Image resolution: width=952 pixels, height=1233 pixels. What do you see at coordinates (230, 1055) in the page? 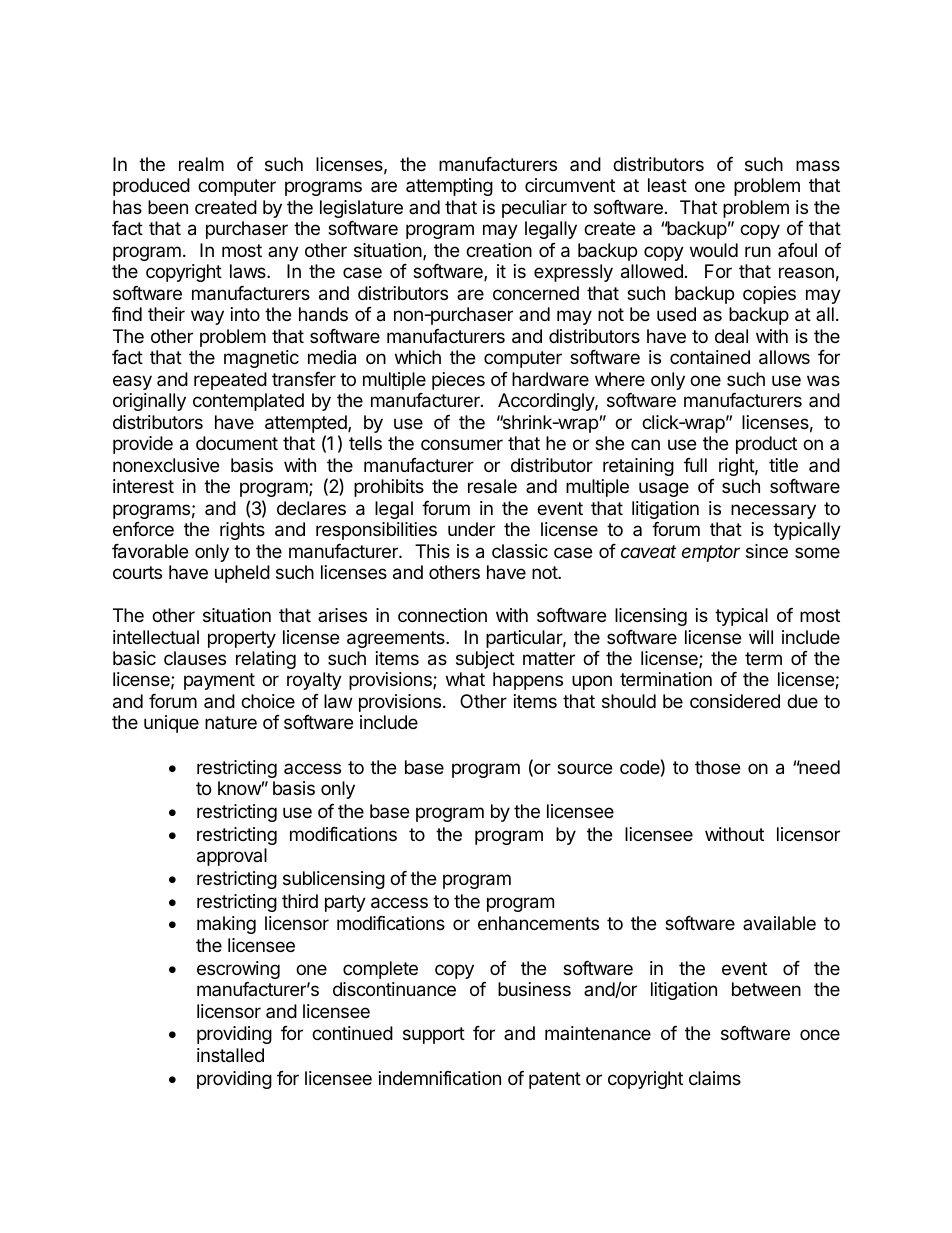
I see `installed` at bounding box center [230, 1055].
